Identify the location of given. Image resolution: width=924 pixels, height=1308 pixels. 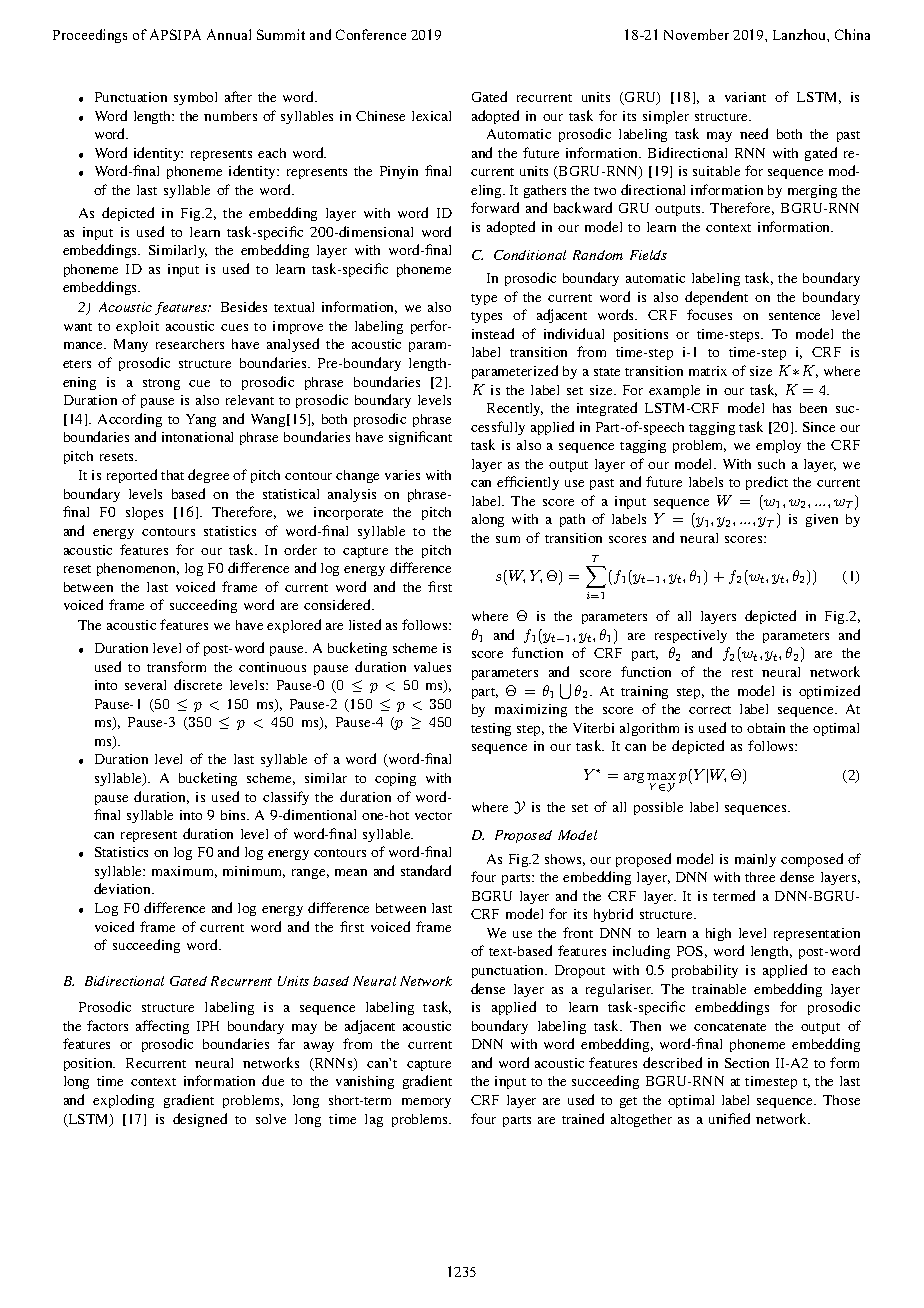
(822, 520).
